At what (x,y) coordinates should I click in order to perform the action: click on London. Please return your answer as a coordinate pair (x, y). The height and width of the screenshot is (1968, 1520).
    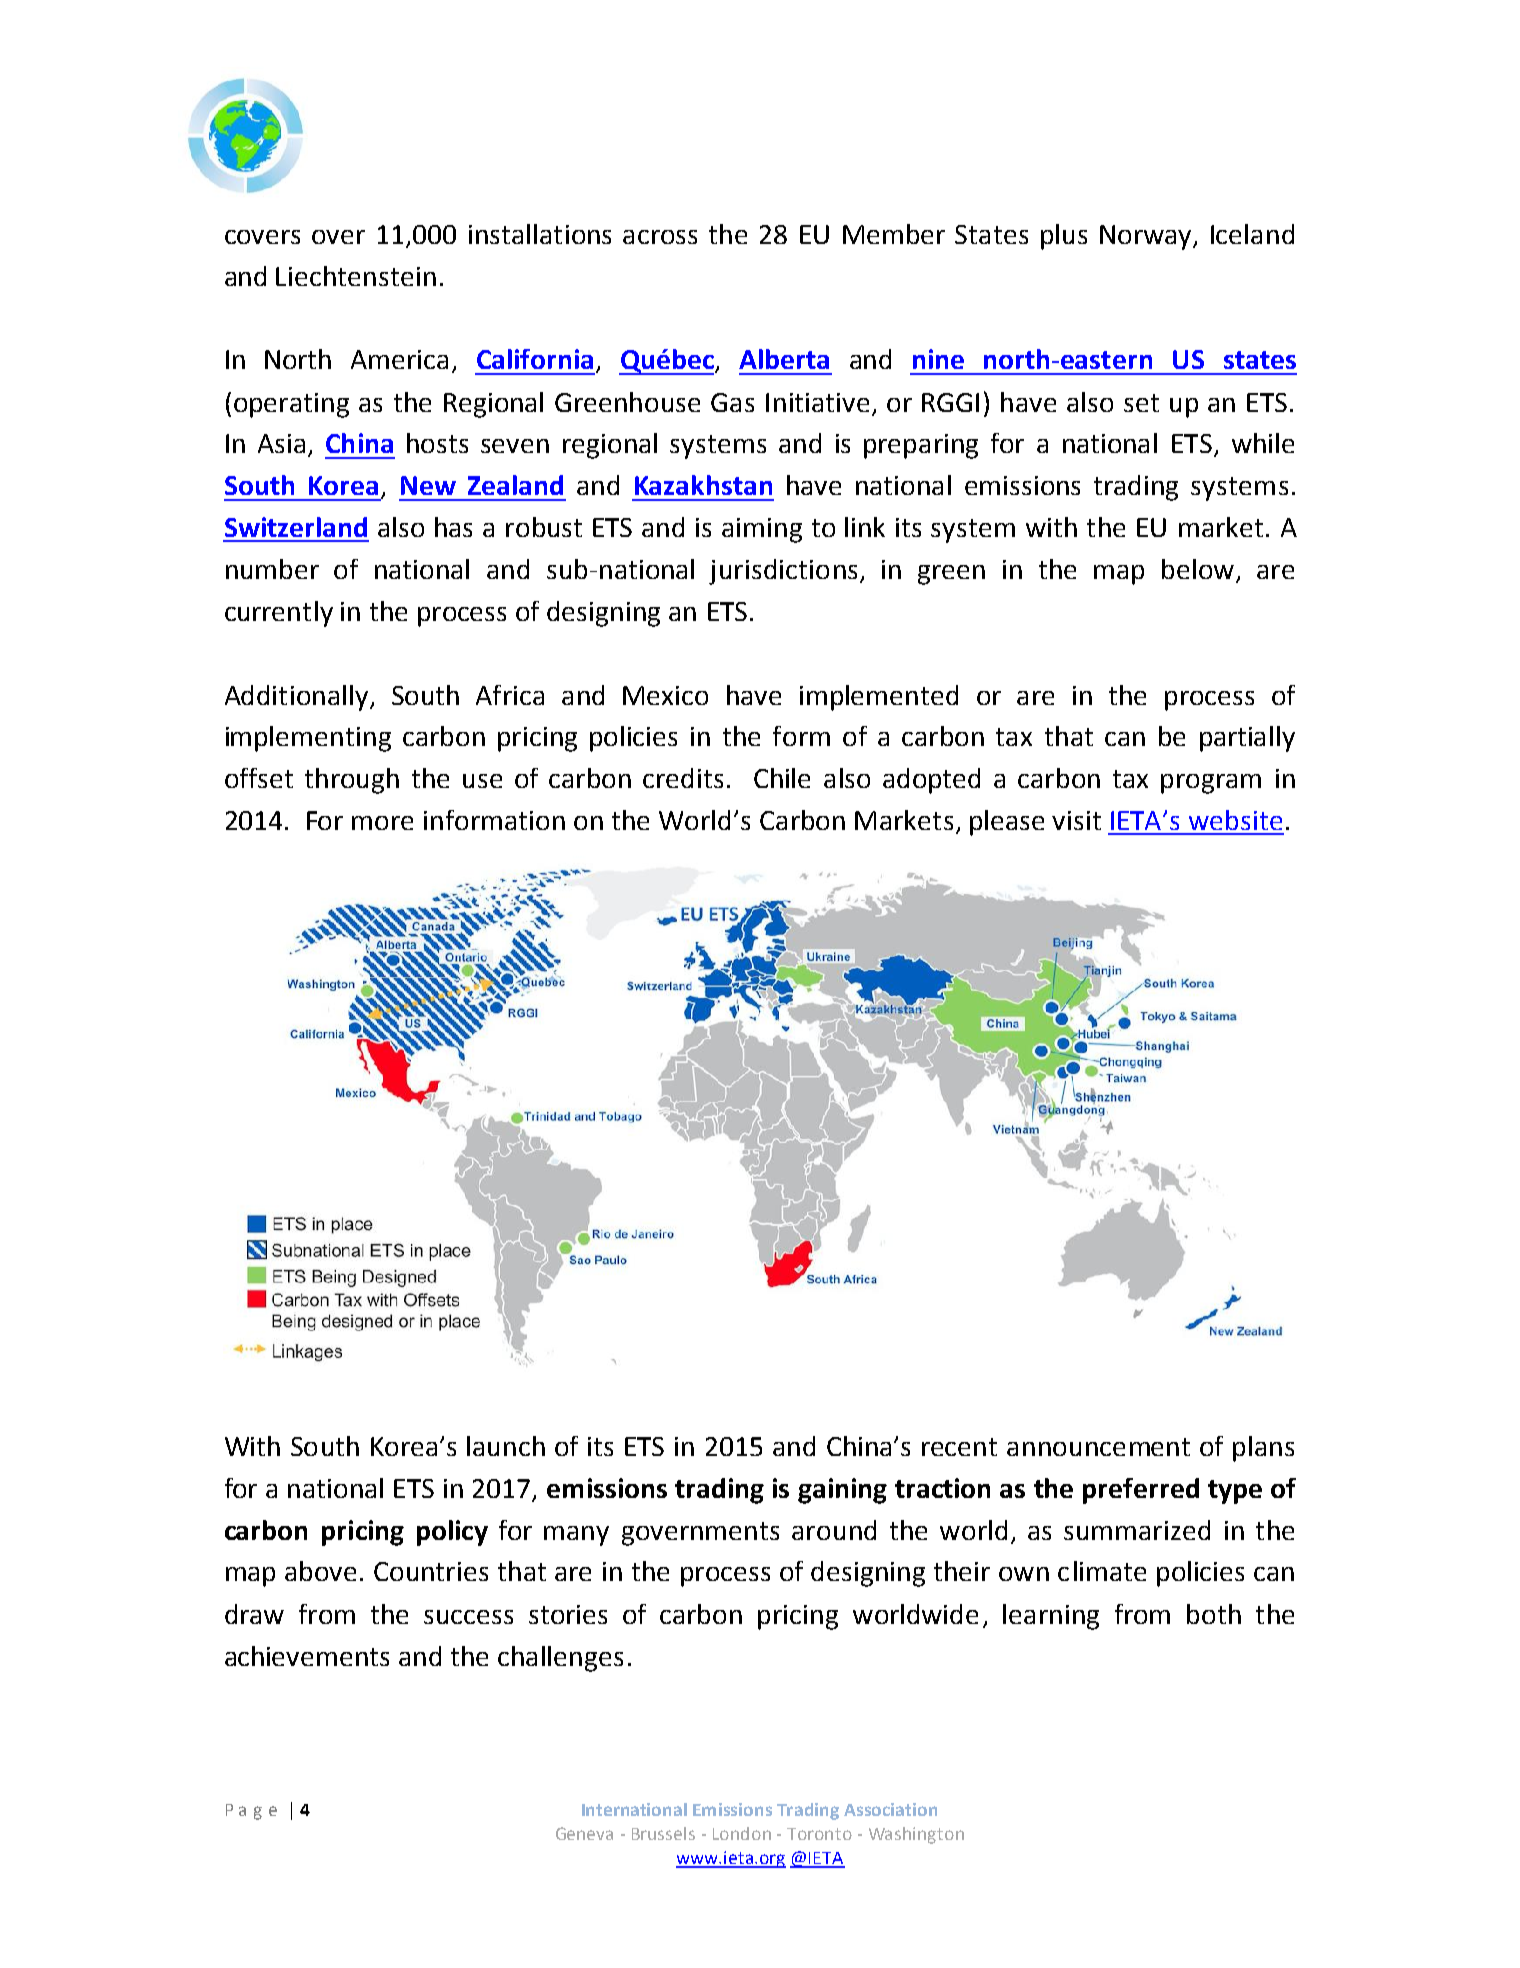
    Looking at the image, I should click on (742, 1833).
